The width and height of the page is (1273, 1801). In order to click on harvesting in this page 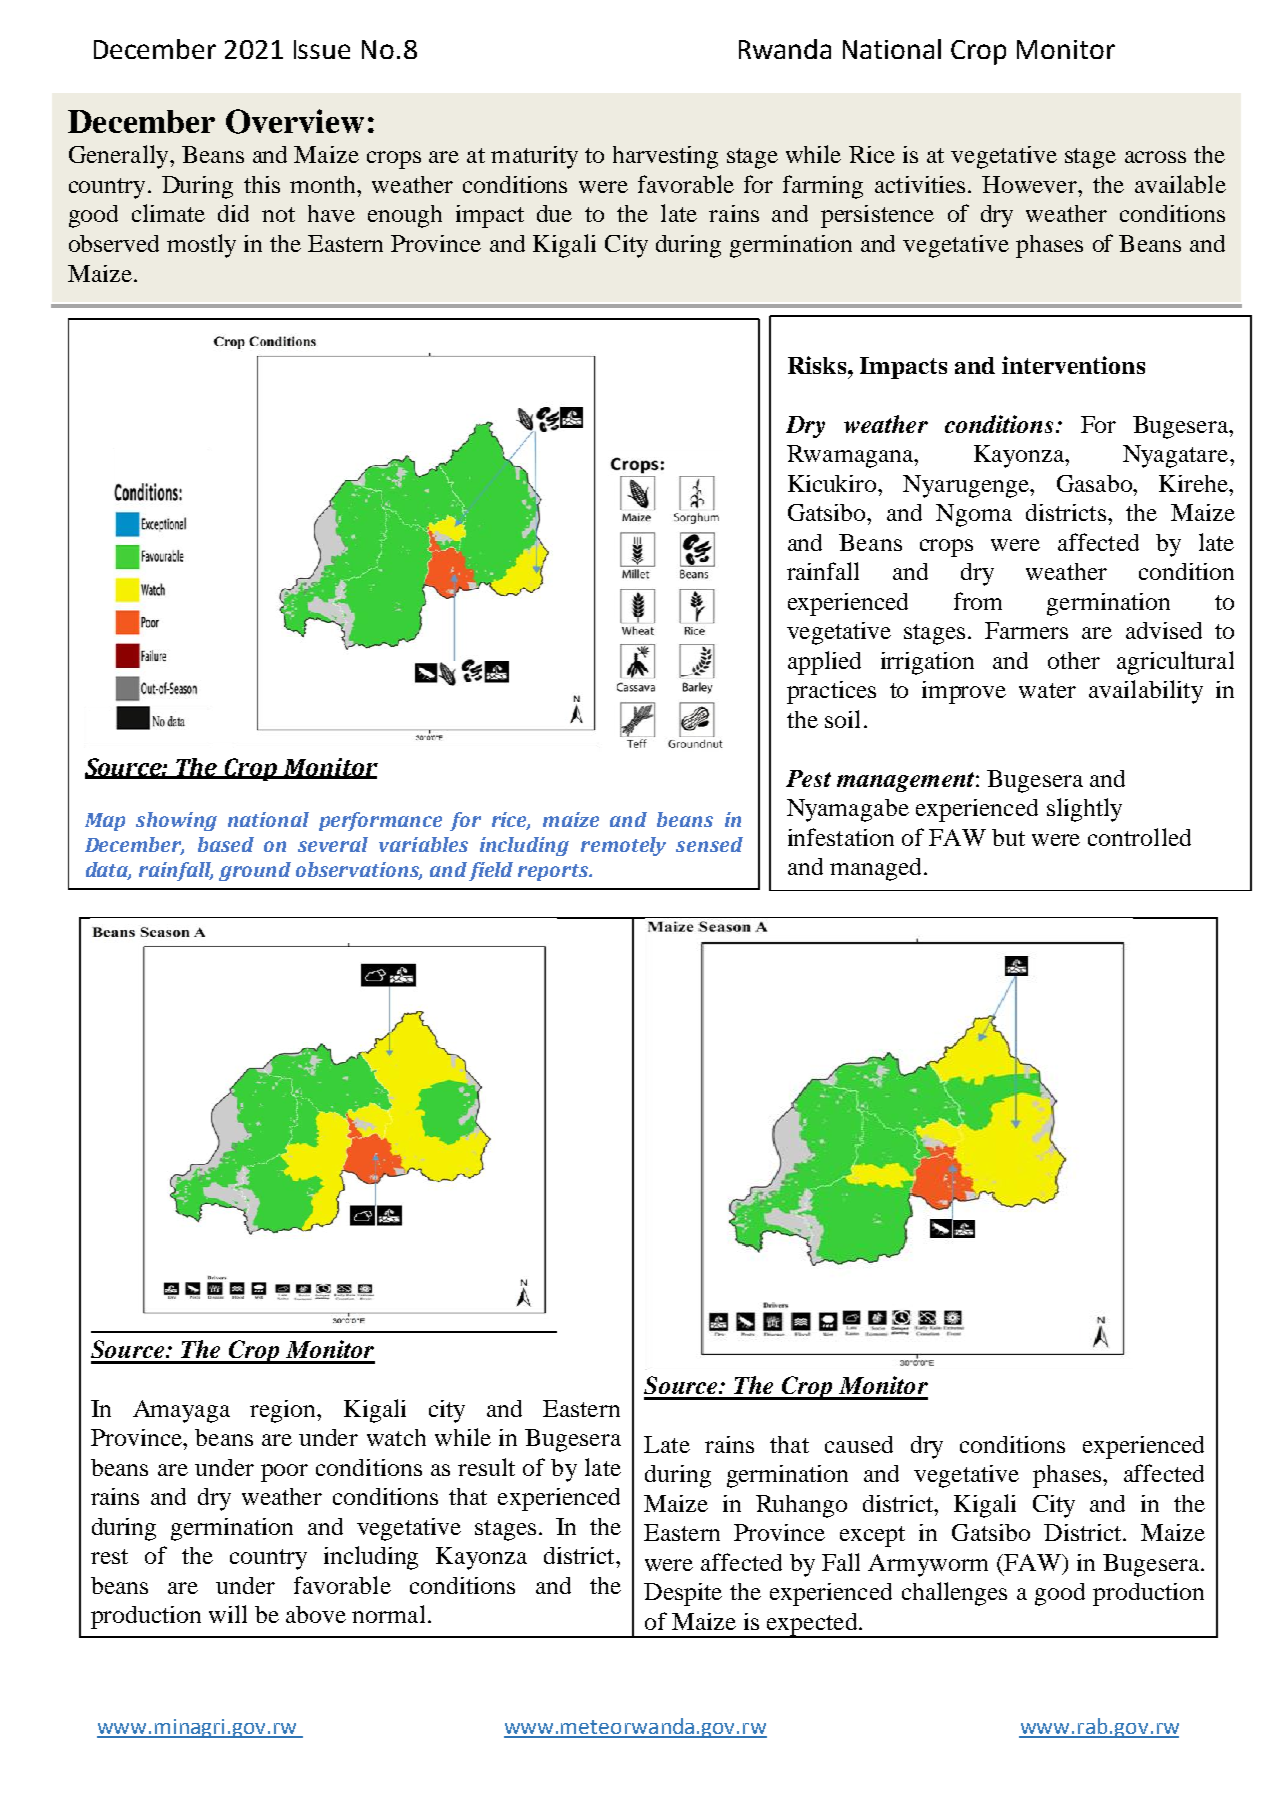, I will do `click(665, 157)`.
